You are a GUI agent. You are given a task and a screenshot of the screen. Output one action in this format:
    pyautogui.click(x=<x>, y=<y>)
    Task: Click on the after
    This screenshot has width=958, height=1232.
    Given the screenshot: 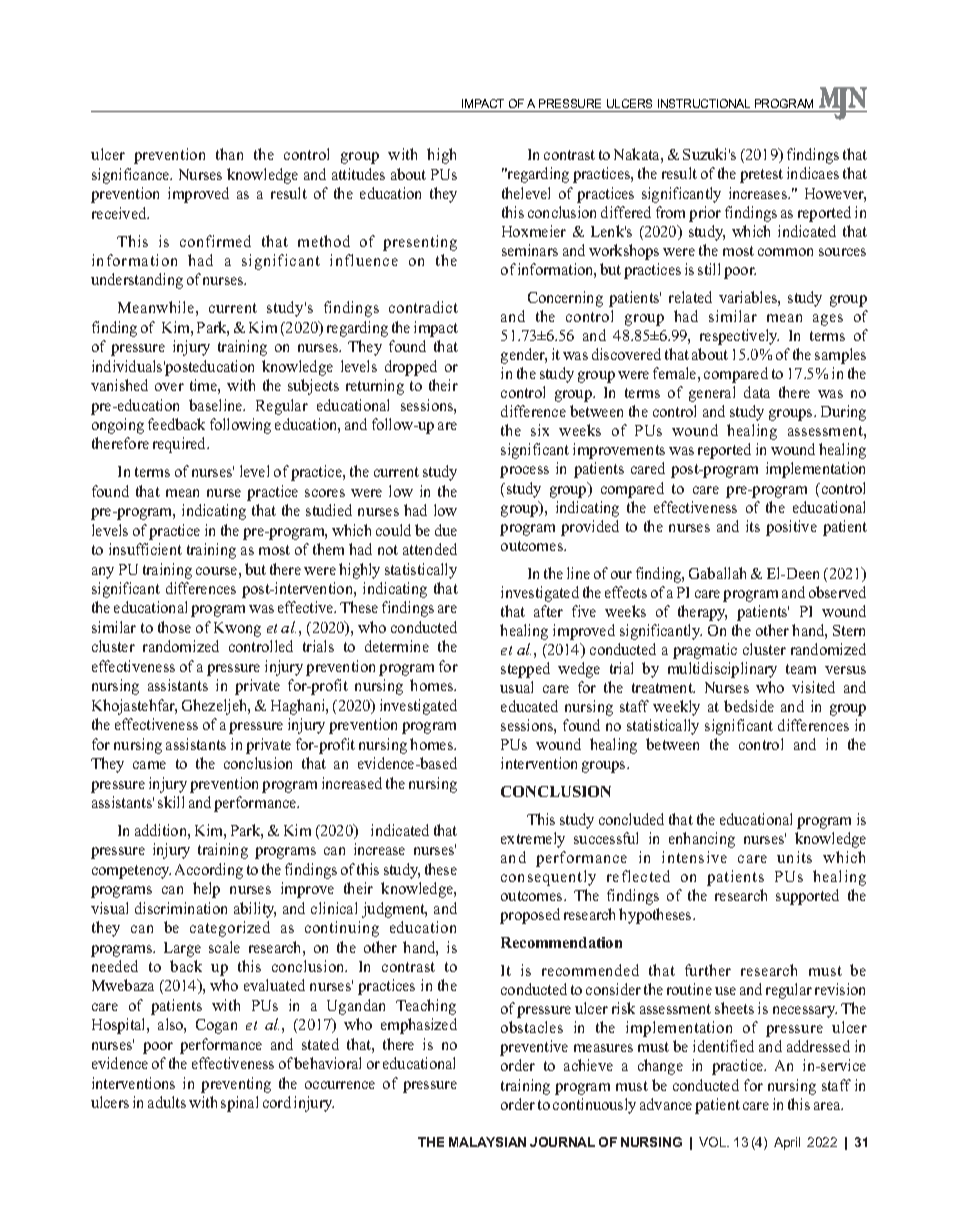 What is the action you would take?
    pyautogui.click(x=548, y=611)
